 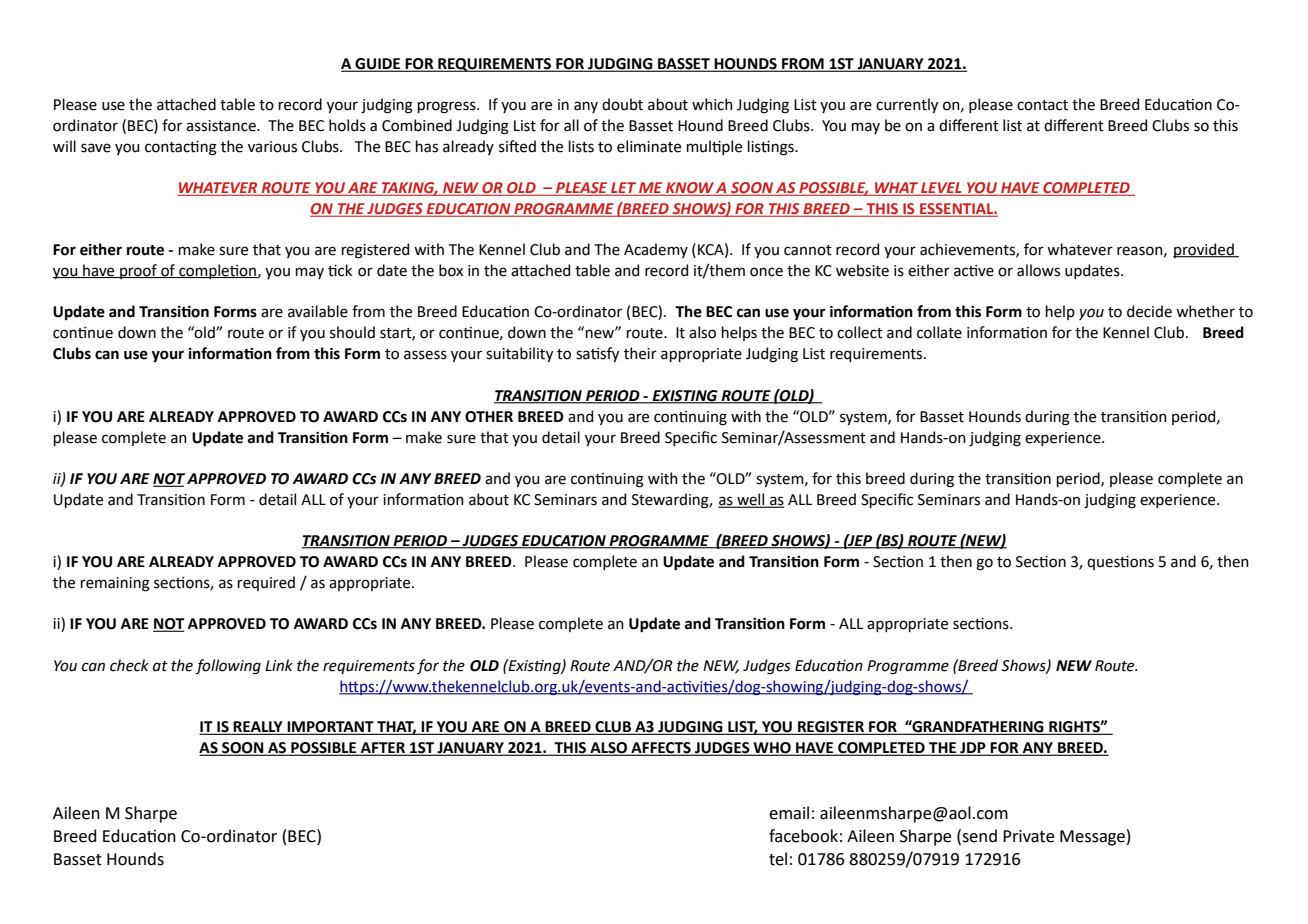 What do you see at coordinates (1120, 563) in the screenshot?
I see `questions` at bounding box center [1120, 563].
